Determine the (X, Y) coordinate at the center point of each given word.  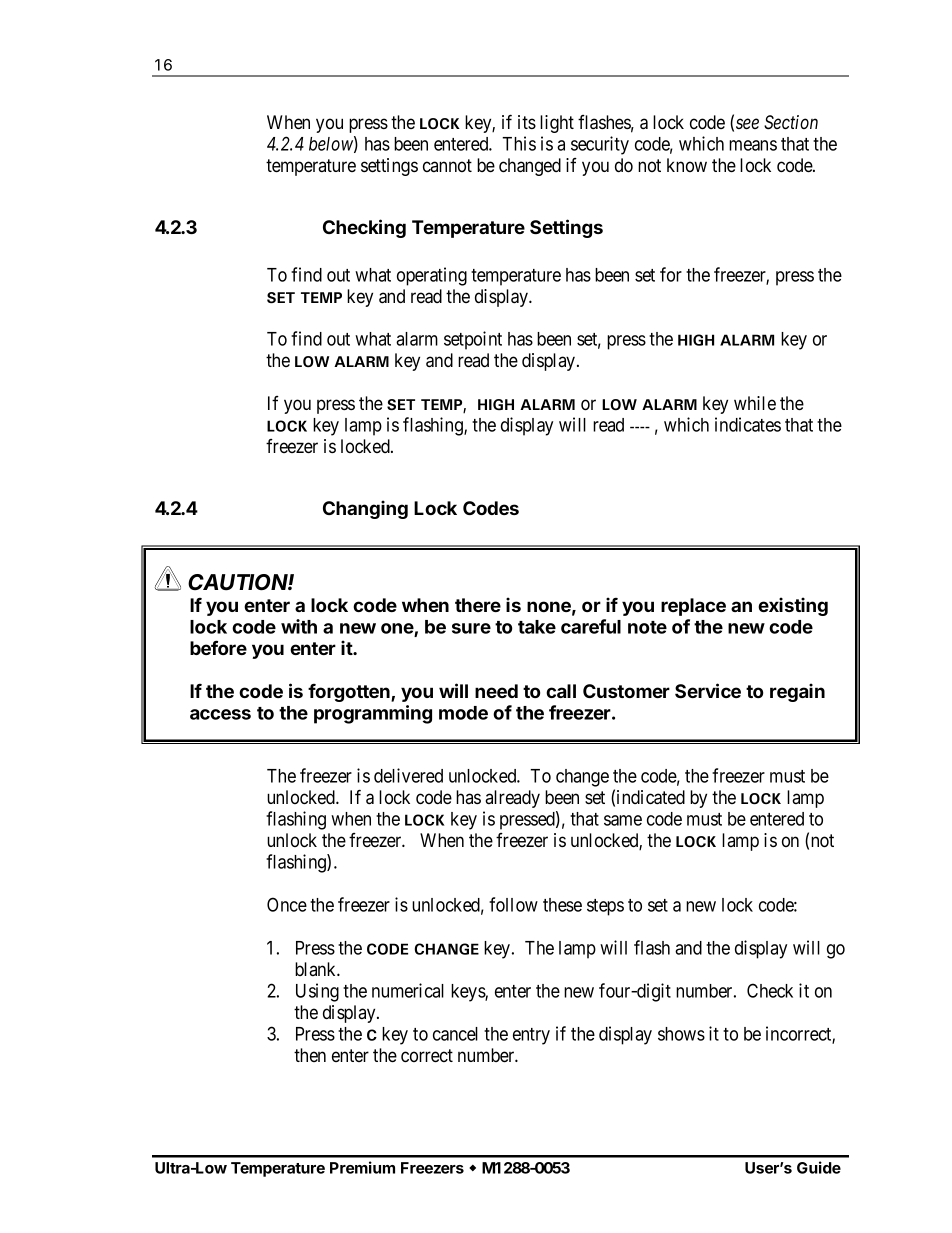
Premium (362, 1167)
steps (605, 907)
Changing (365, 509)
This (519, 143)
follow (513, 904)
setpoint (473, 340)
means (753, 145)
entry (531, 1036)
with (299, 626)
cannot (447, 165)
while (755, 403)
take (537, 627)
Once (287, 904)
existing (793, 606)
